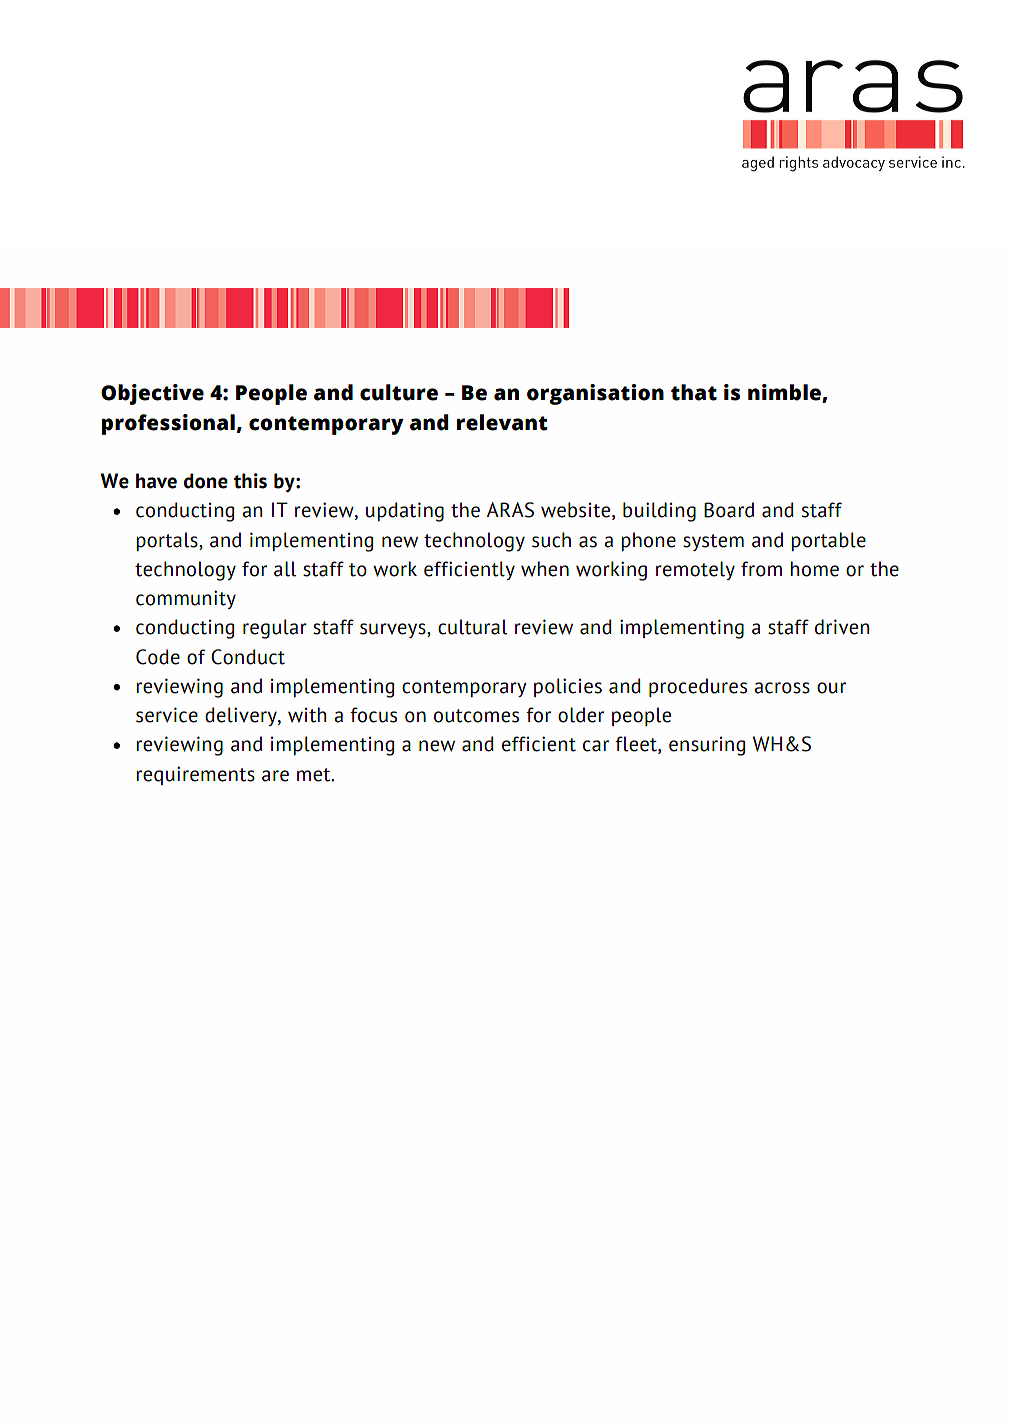  What do you see at coordinates (545, 569) in the screenshot?
I see `when` at bounding box center [545, 569].
